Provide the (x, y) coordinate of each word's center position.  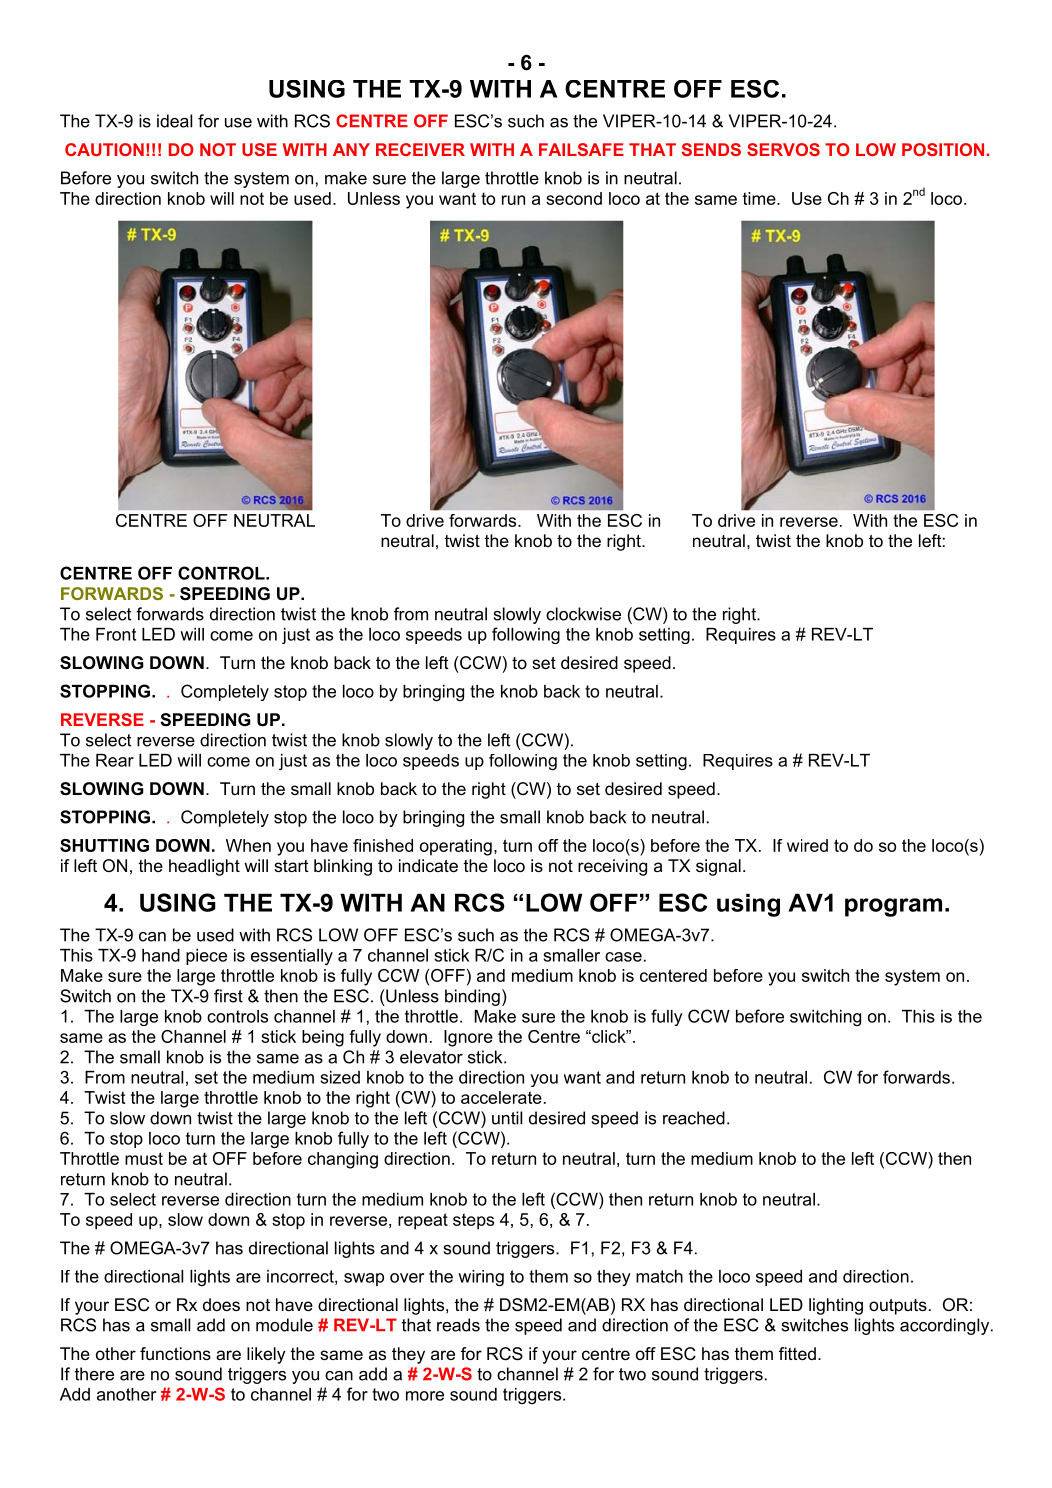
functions (175, 1353)
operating (456, 847)
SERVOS (783, 149)
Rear (115, 760)
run (513, 200)
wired (807, 845)
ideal (174, 121)
